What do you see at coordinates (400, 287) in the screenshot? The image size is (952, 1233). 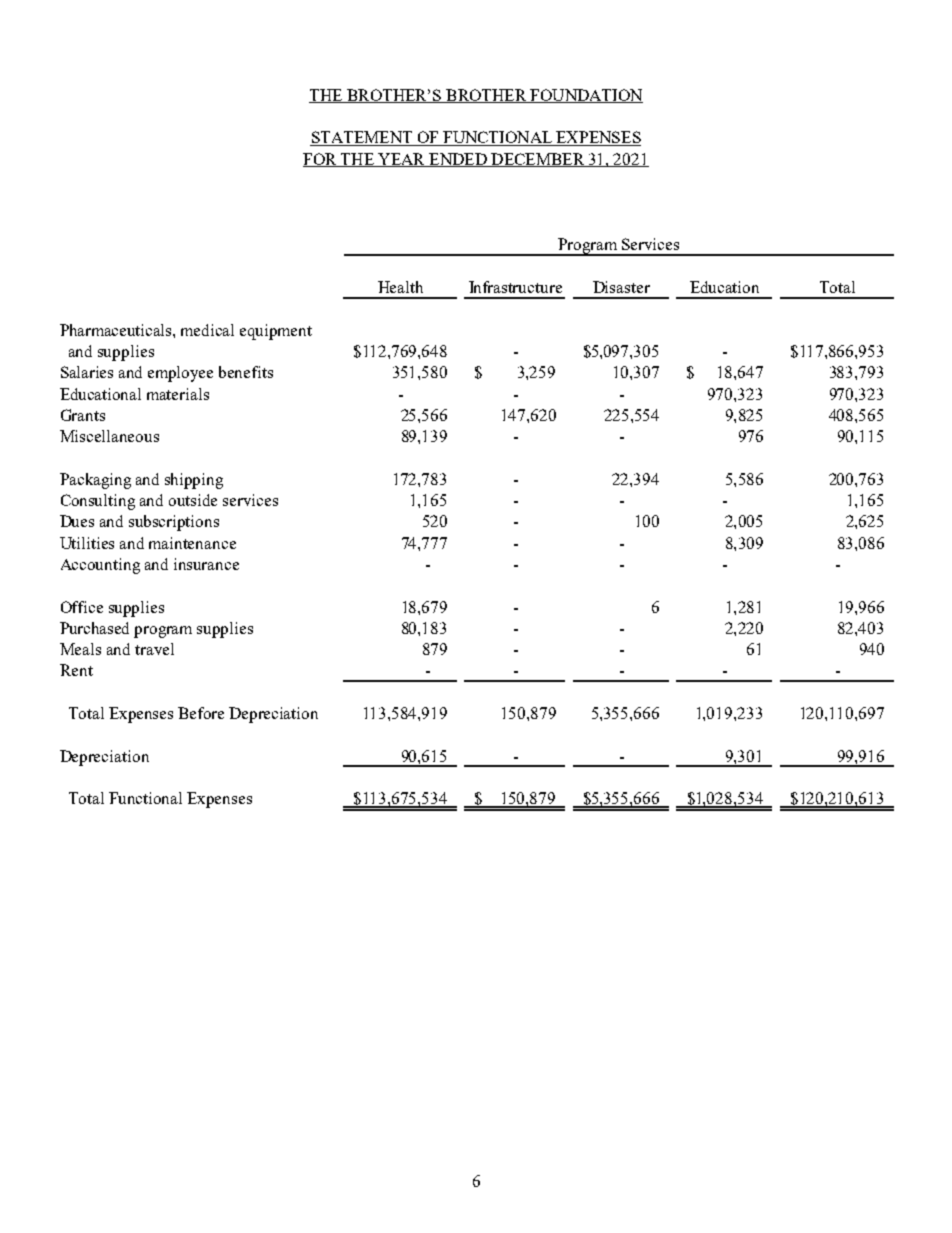 I see `Health` at bounding box center [400, 287].
